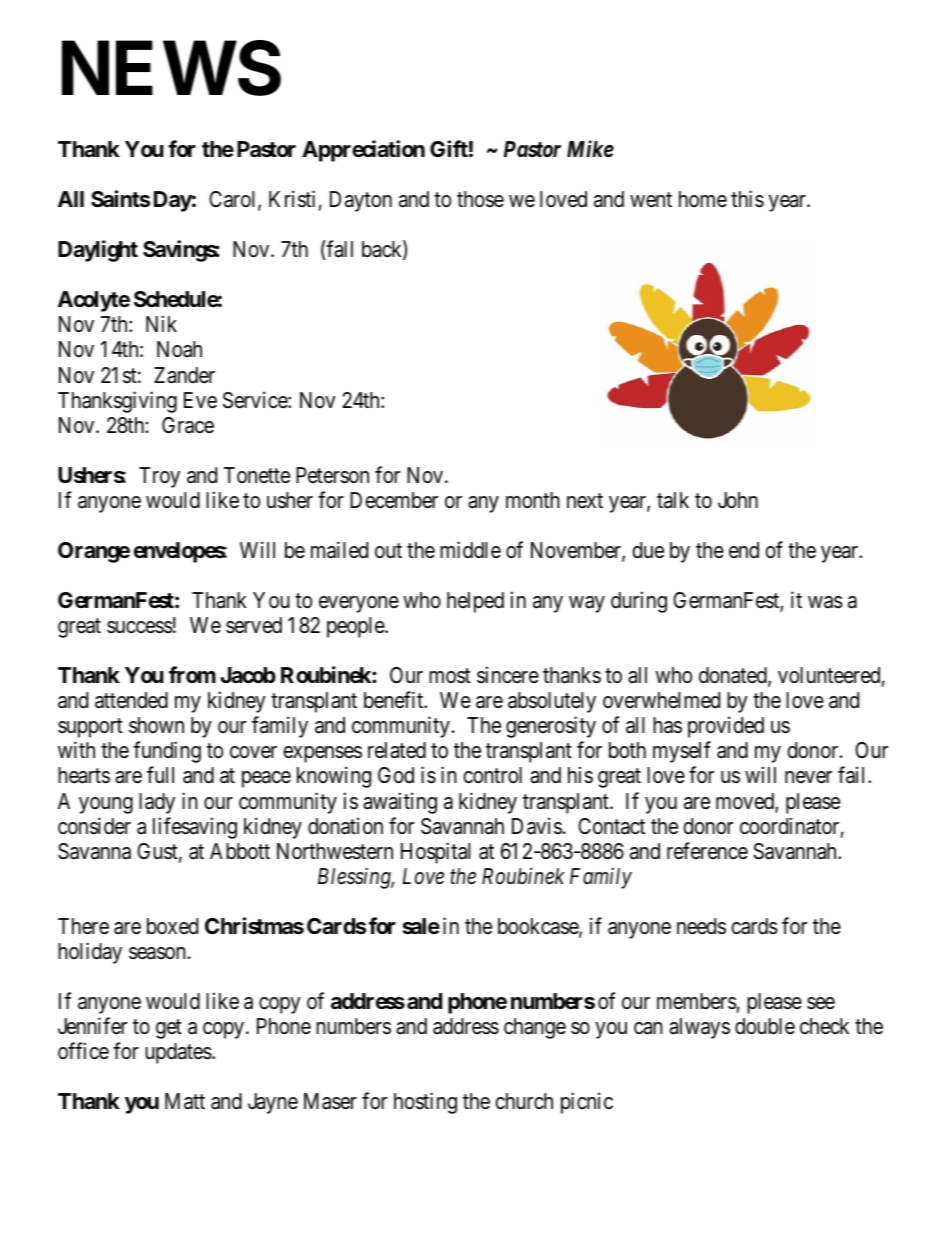  What do you see at coordinates (480, 199) in the image?
I see `those` at bounding box center [480, 199].
